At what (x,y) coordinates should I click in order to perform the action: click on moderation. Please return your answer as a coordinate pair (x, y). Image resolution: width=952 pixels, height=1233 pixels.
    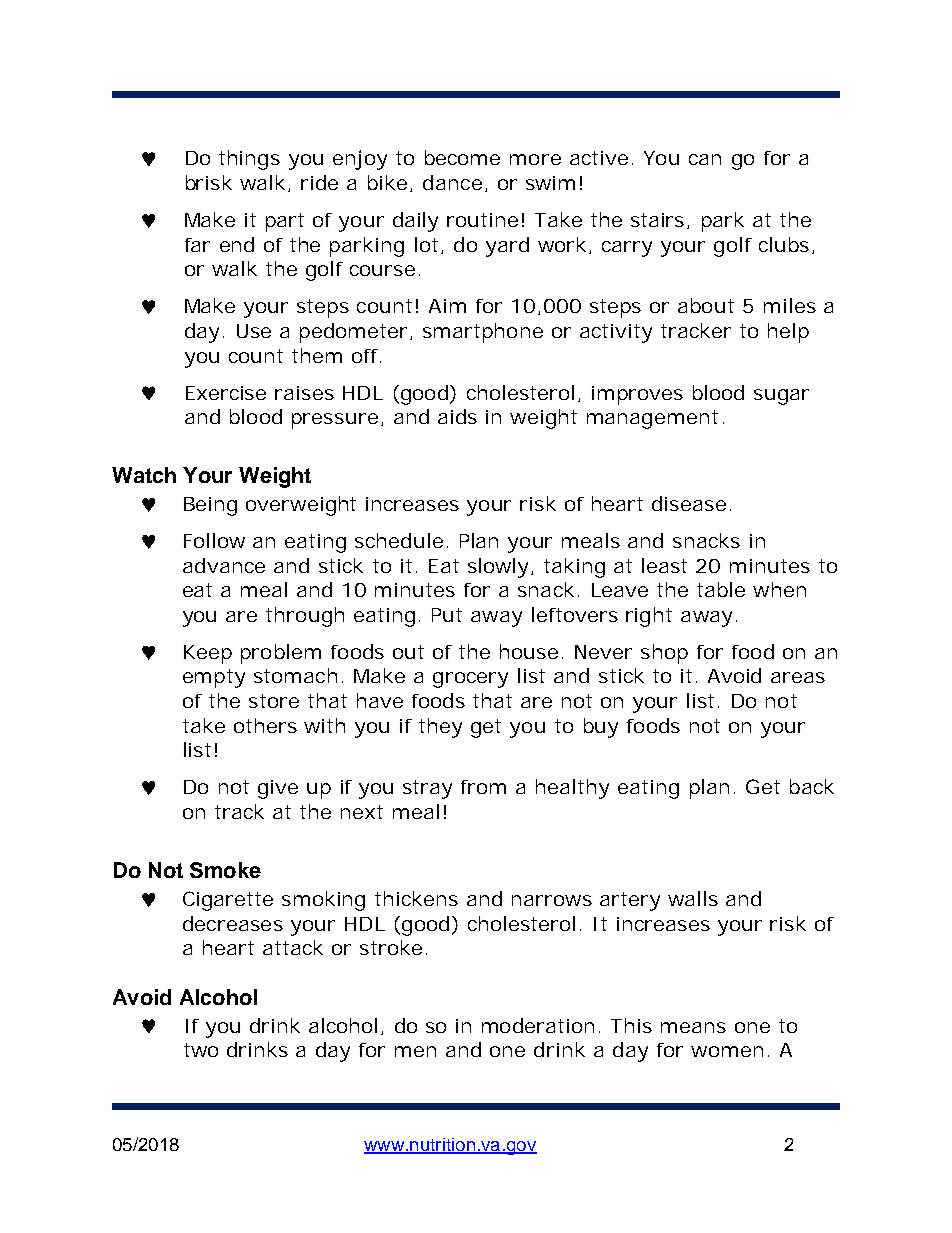
    Looking at the image, I should click on (538, 1025).
